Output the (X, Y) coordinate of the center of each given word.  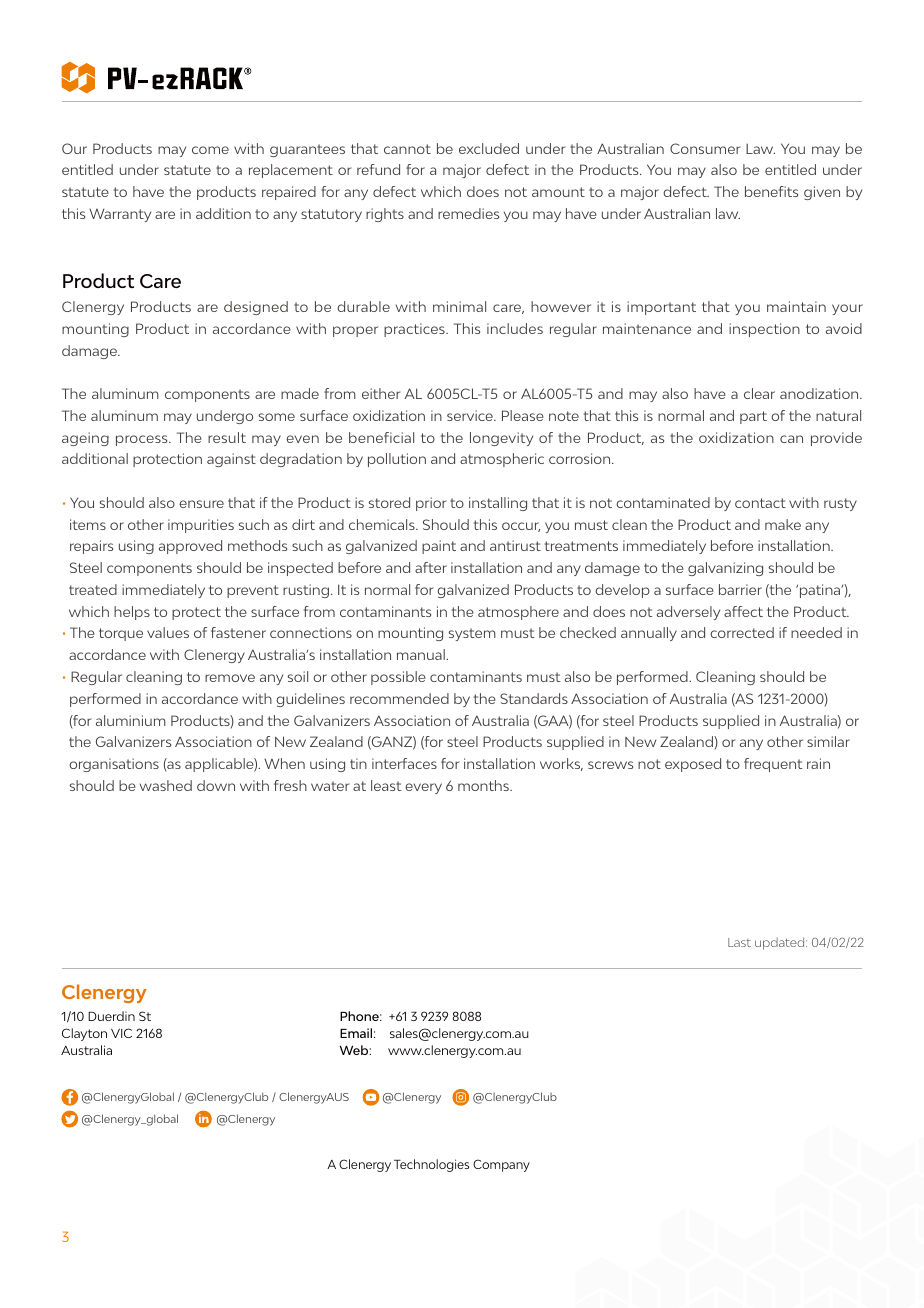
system (472, 634)
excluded (489, 148)
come (210, 150)
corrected (742, 632)
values (168, 632)
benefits (771, 191)
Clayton (84, 1034)
